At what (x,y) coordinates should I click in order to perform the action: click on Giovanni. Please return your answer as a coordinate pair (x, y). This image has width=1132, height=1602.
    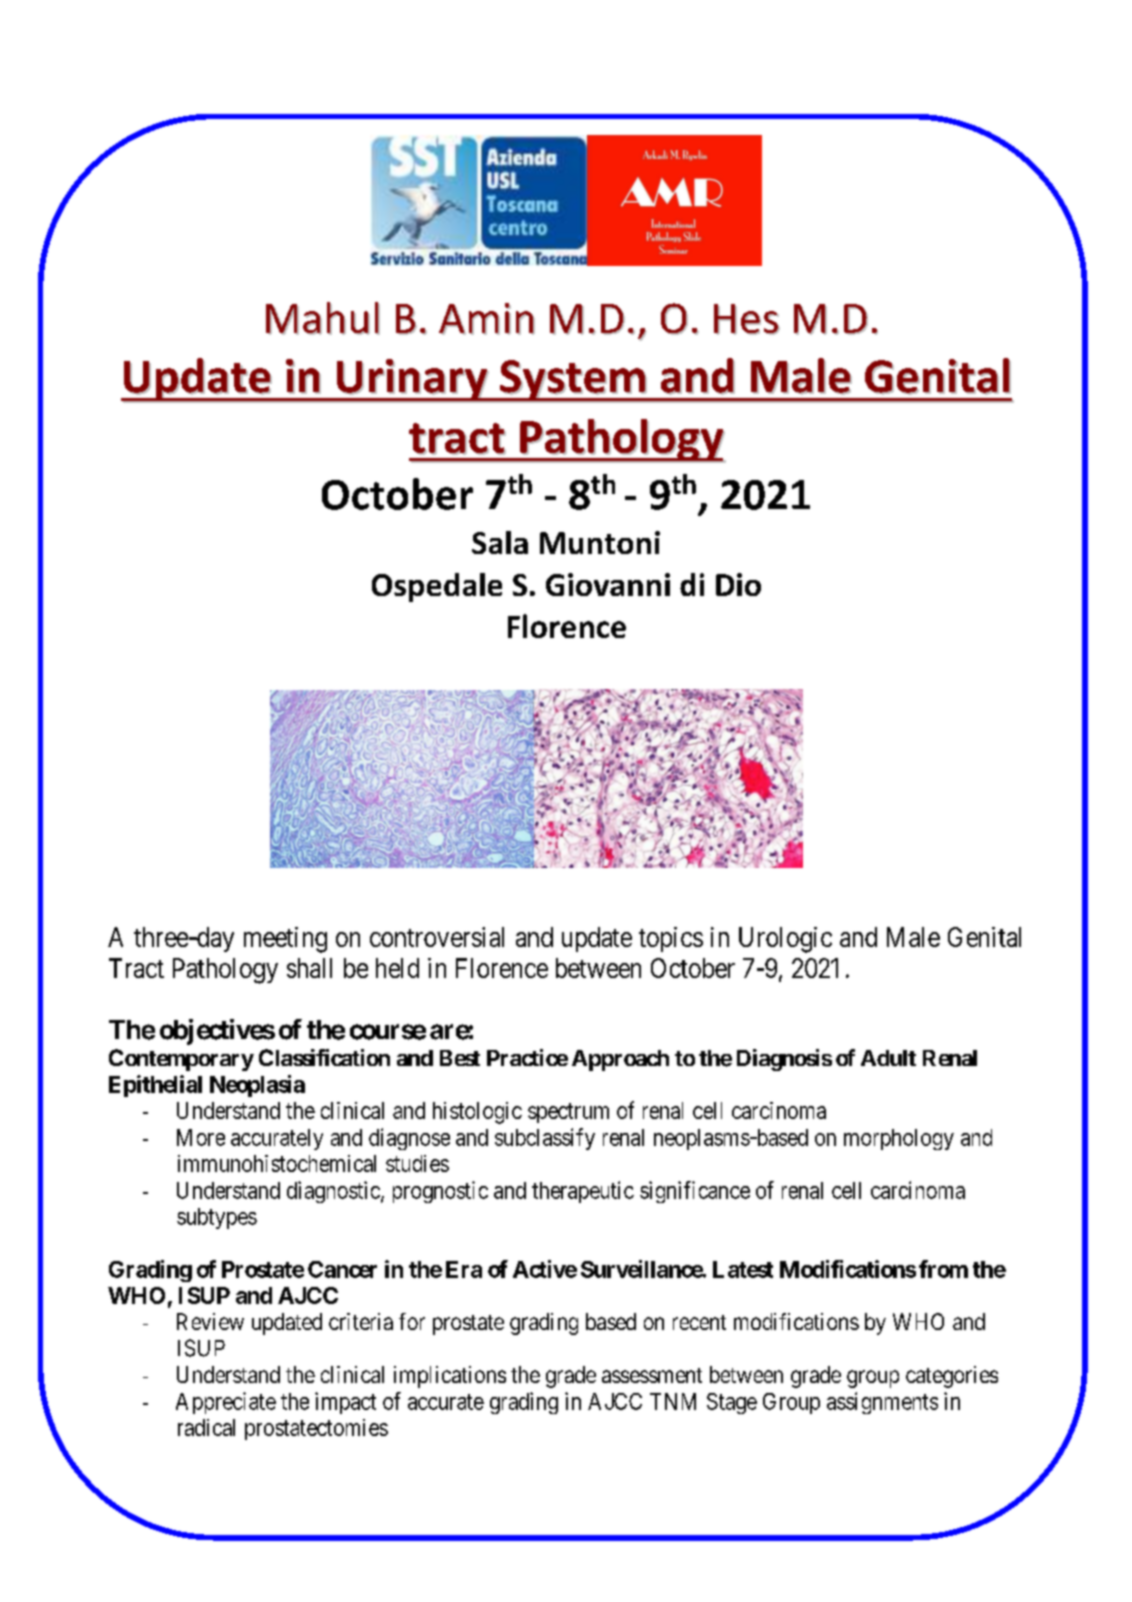
    Looking at the image, I should click on (608, 584).
